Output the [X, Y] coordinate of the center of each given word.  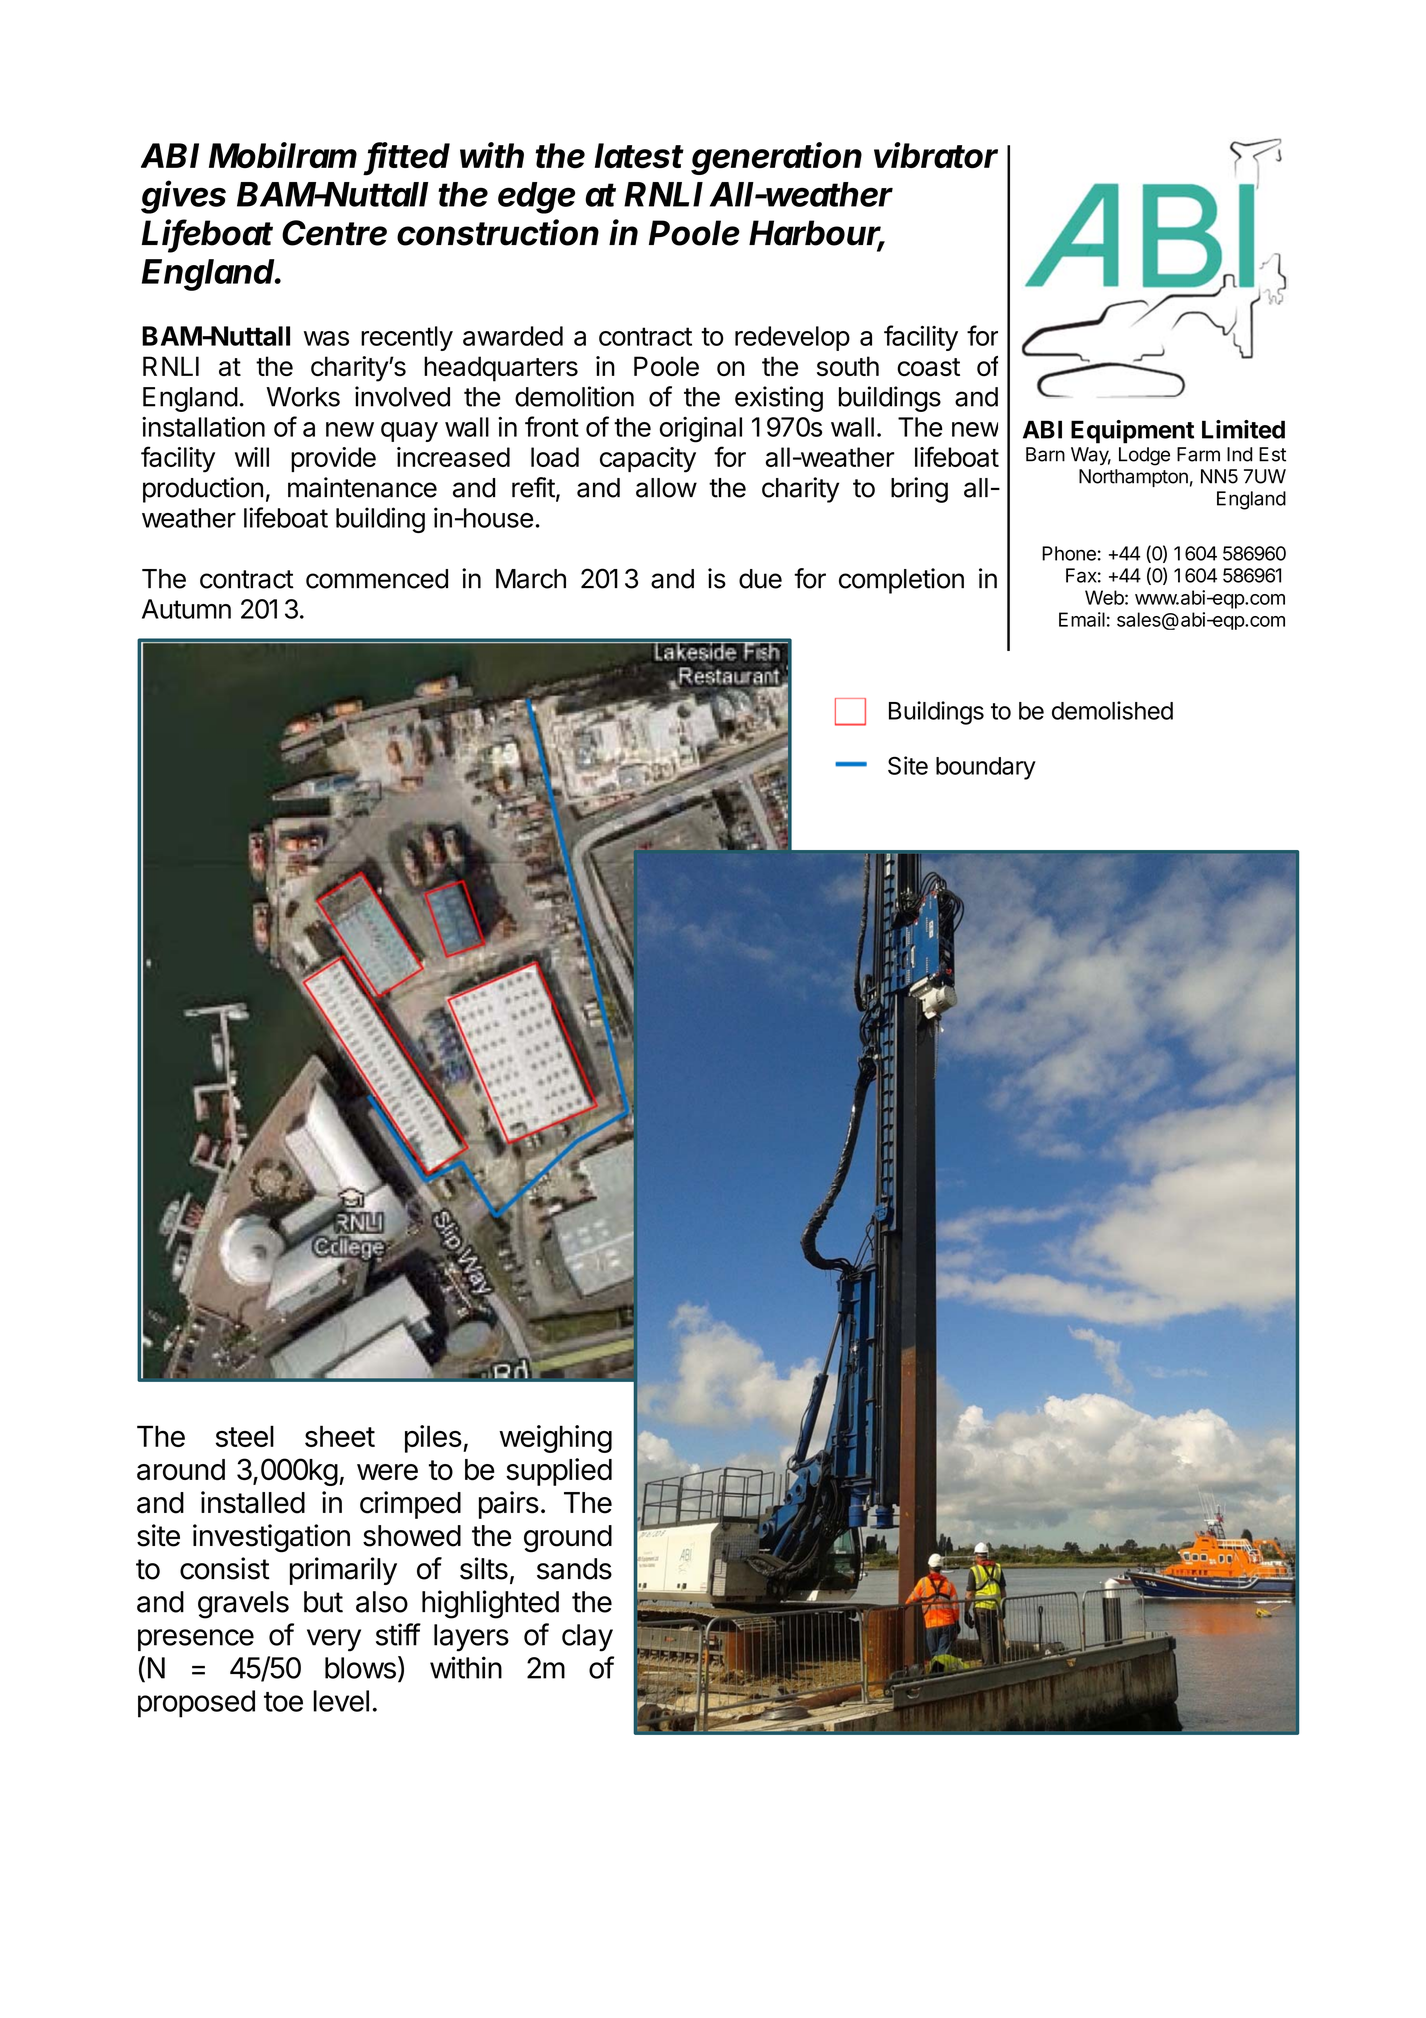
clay [587, 1638]
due [760, 579]
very [334, 1640]
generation [776, 158]
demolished [1112, 710]
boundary [986, 768]
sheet [340, 1436]
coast [928, 367]
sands [574, 1569]
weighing [555, 1439]
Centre [334, 233]
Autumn [186, 609]
